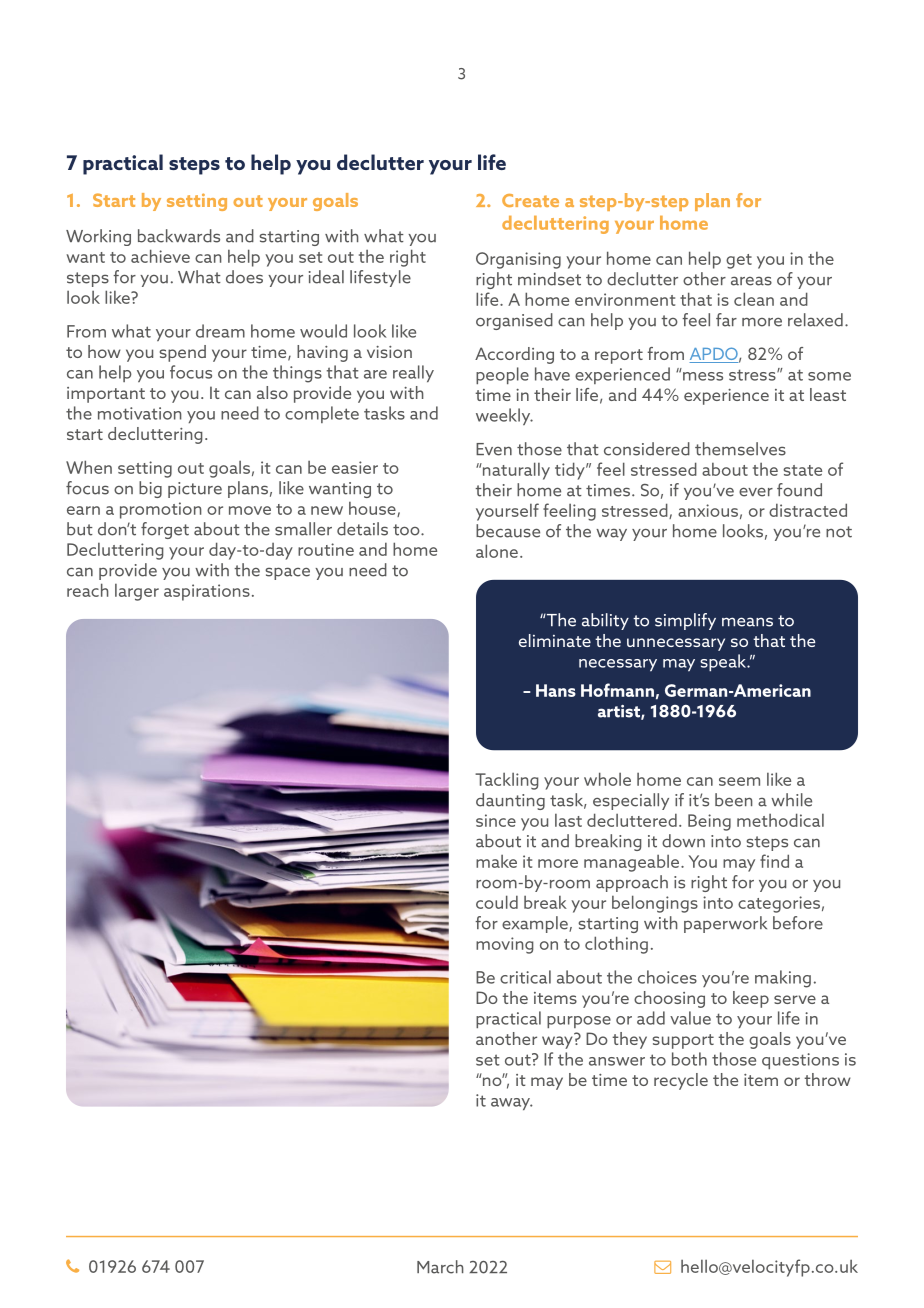 Image resolution: width=924 pixels, height=1308 pixels. What do you see at coordinates (739, 781) in the screenshot?
I see `seem` at bounding box center [739, 781].
